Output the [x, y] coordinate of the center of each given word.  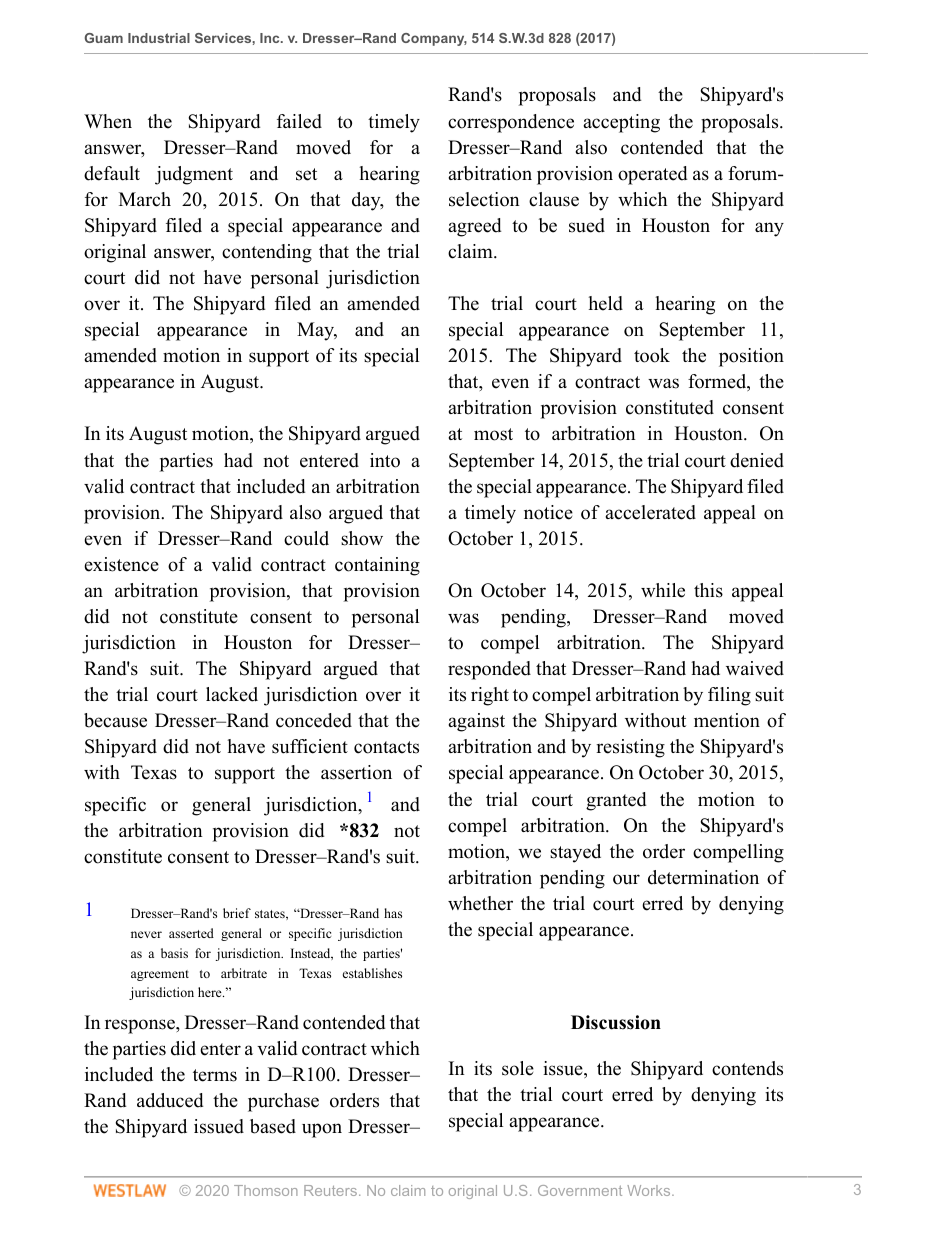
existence [121, 564]
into [385, 460]
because [115, 720]
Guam [104, 38]
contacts [386, 747]
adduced [170, 1100]
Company [434, 39]
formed [718, 382]
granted [616, 801]
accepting [621, 123]
